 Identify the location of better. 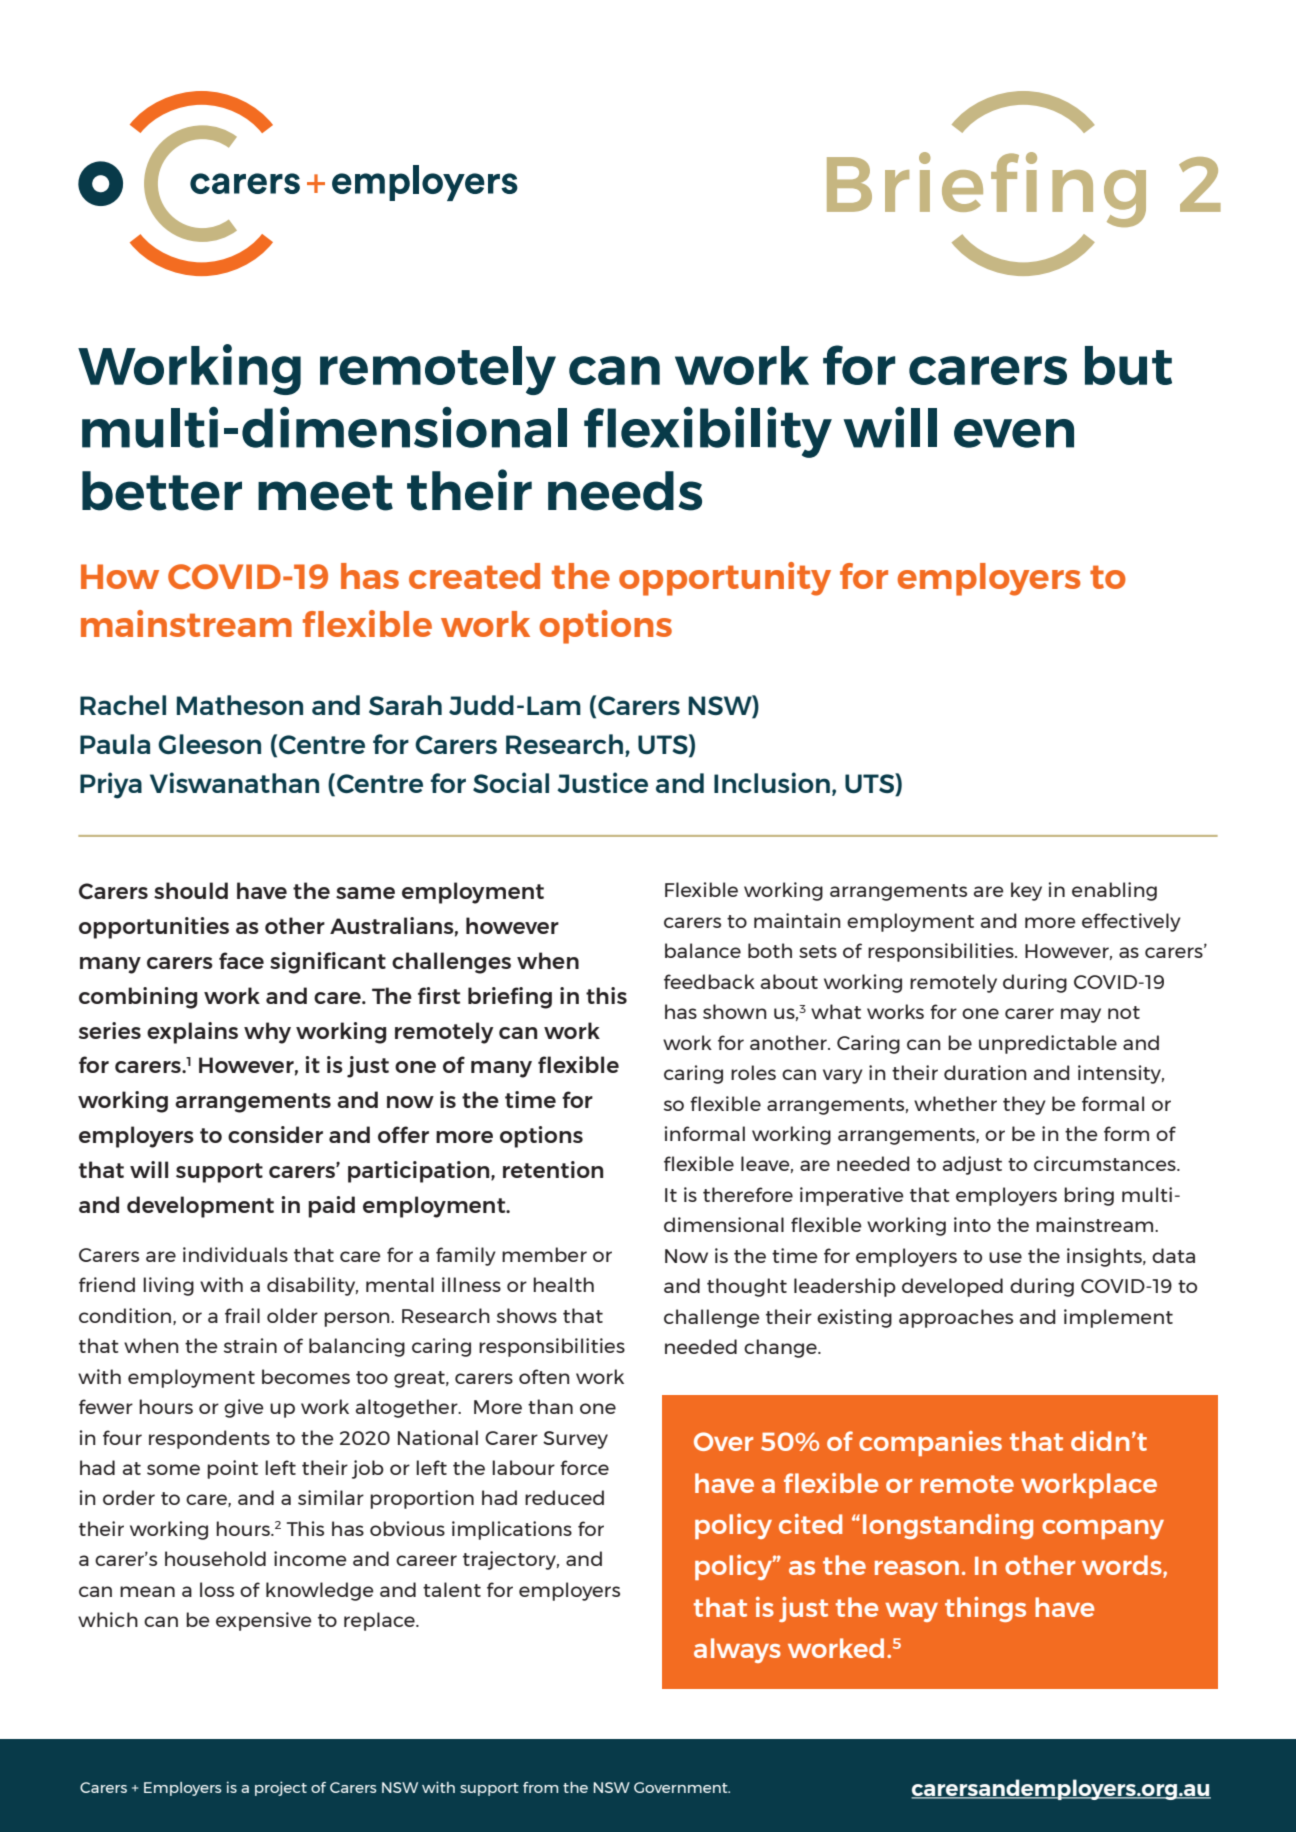
(162, 491).
